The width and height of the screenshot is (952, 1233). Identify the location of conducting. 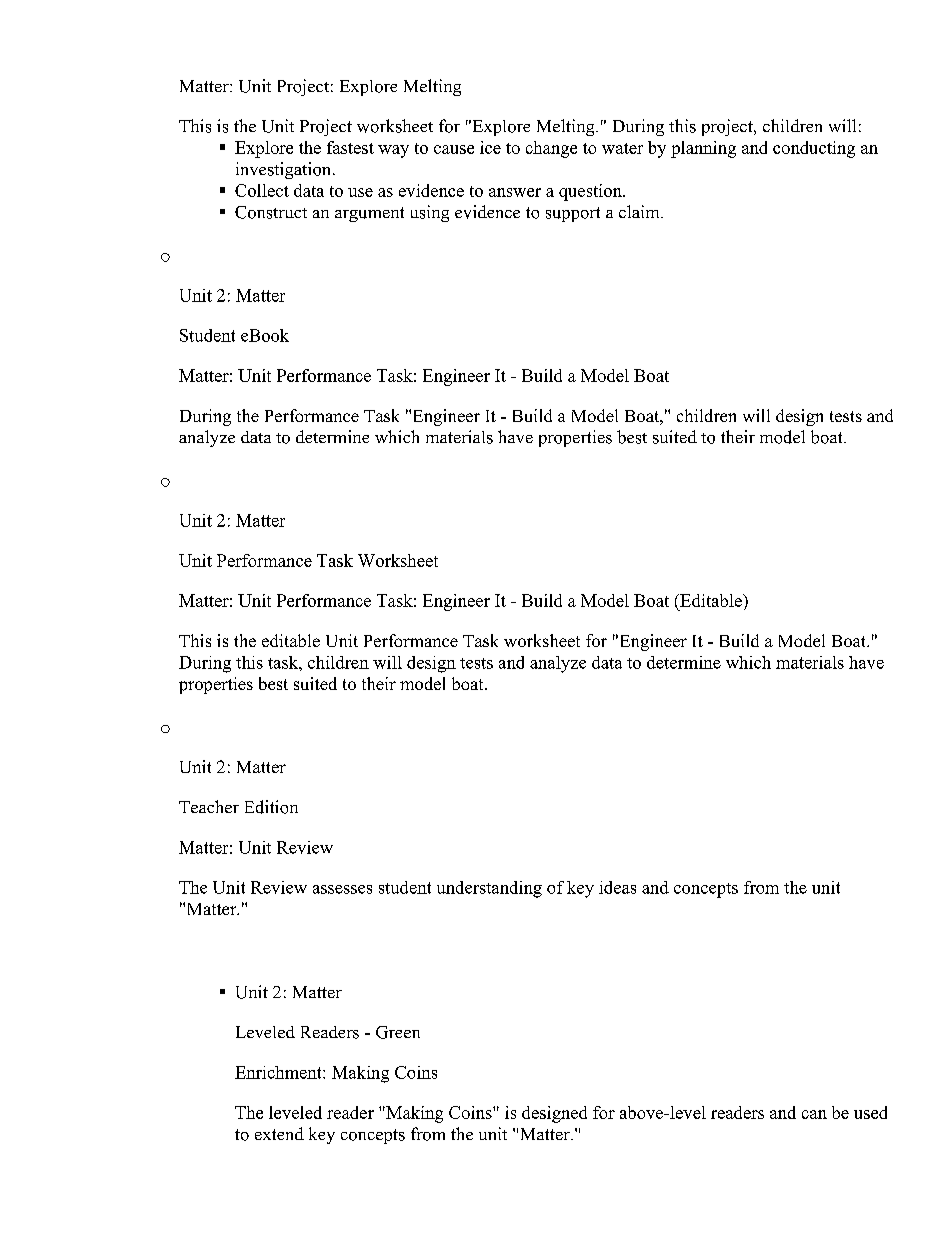
(814, 149).
